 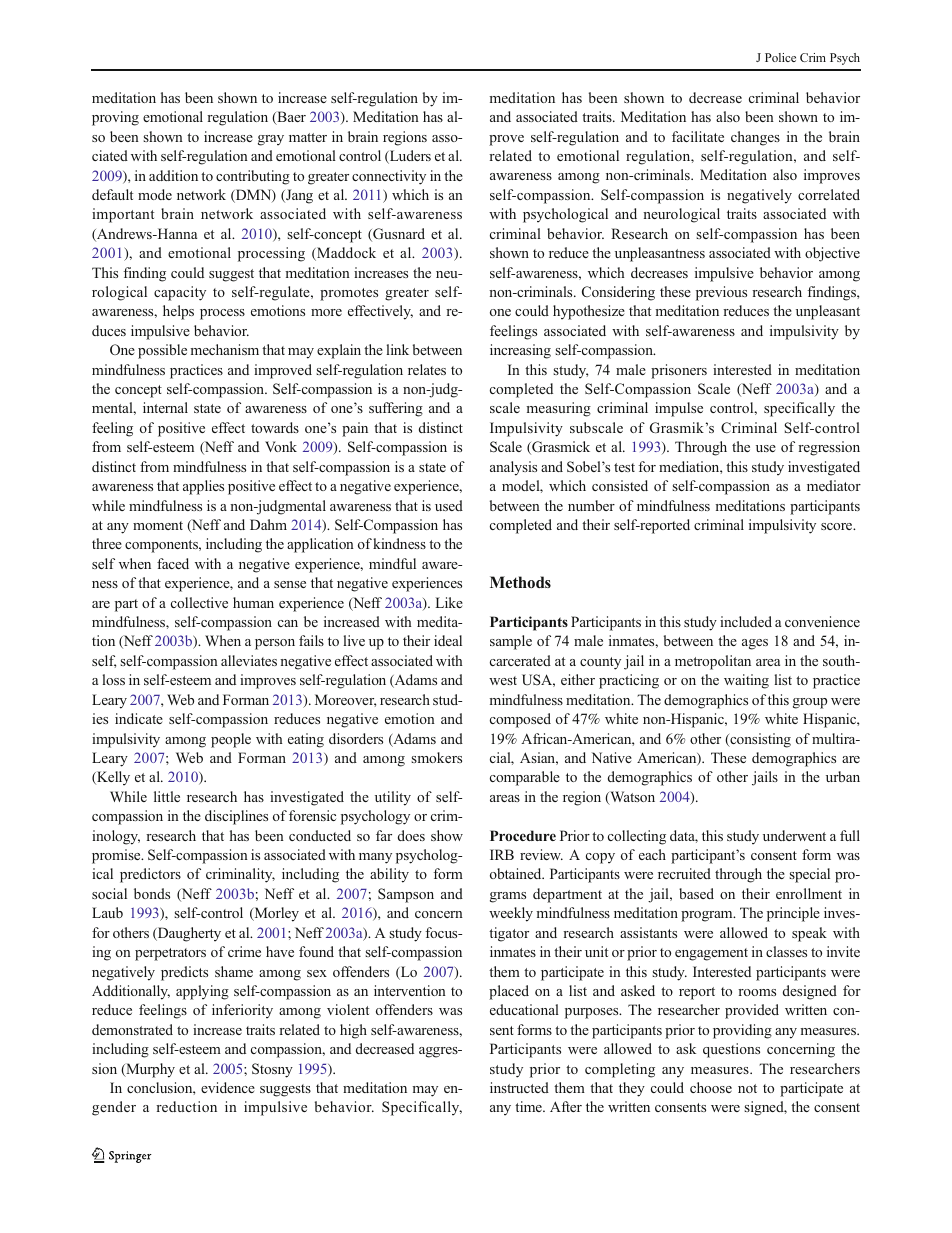 What do you see at coordinates (780, 57) in the screenshot?
I see `Police` at bounding box center [780, 57].
